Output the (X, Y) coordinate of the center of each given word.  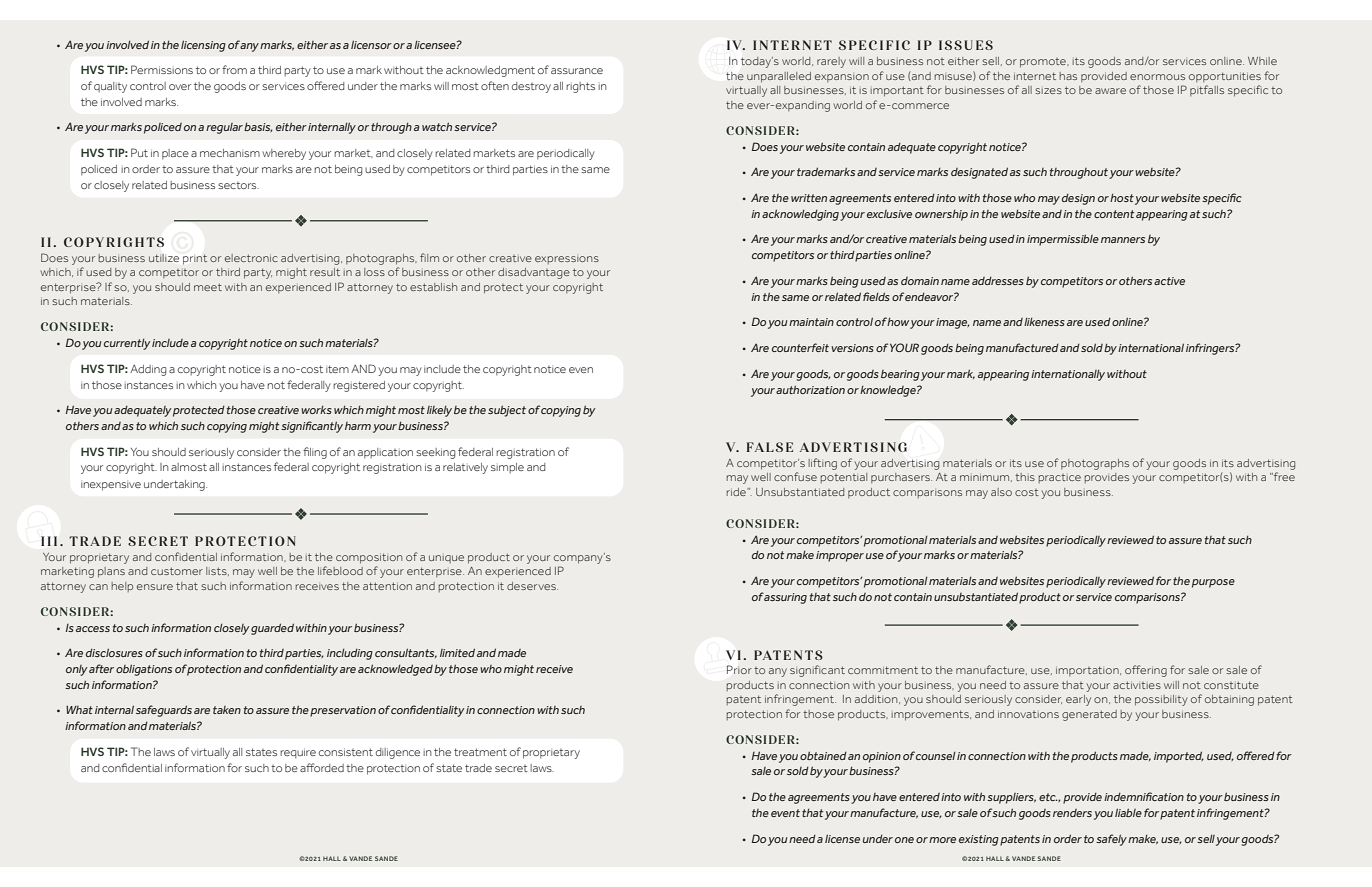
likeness (1044, 322)
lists (217, 571)
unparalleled (779, 77)
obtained (823, 756)
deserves (532, 586)
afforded (322, 767)
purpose (1213, 583)
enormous (1157, 77)
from (234, 69)
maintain (811, 322)
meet (208, 287)
